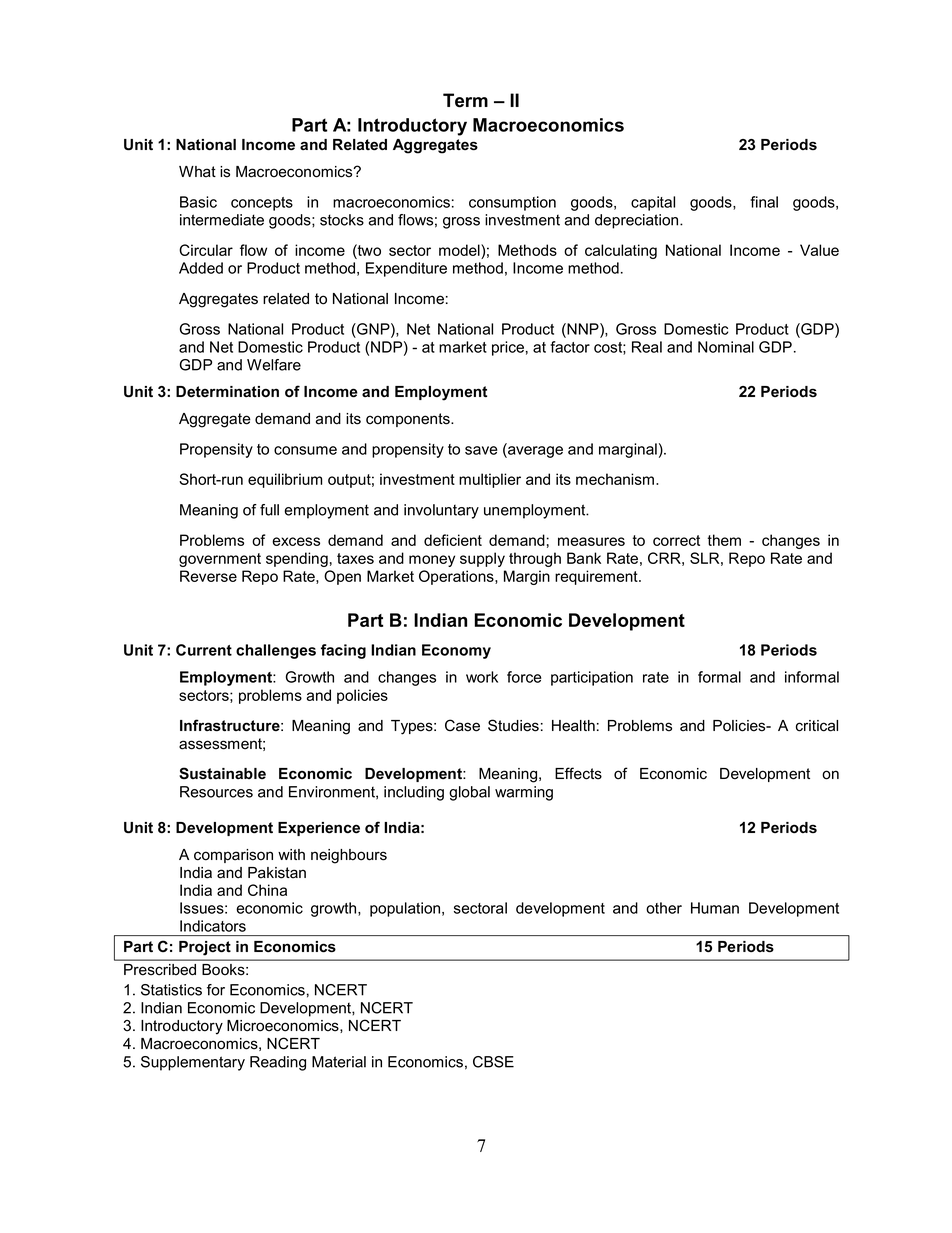 Image resolution: width=952 pixels, height=1233 pixels. I want to click on concepts, so click(262, 204).
